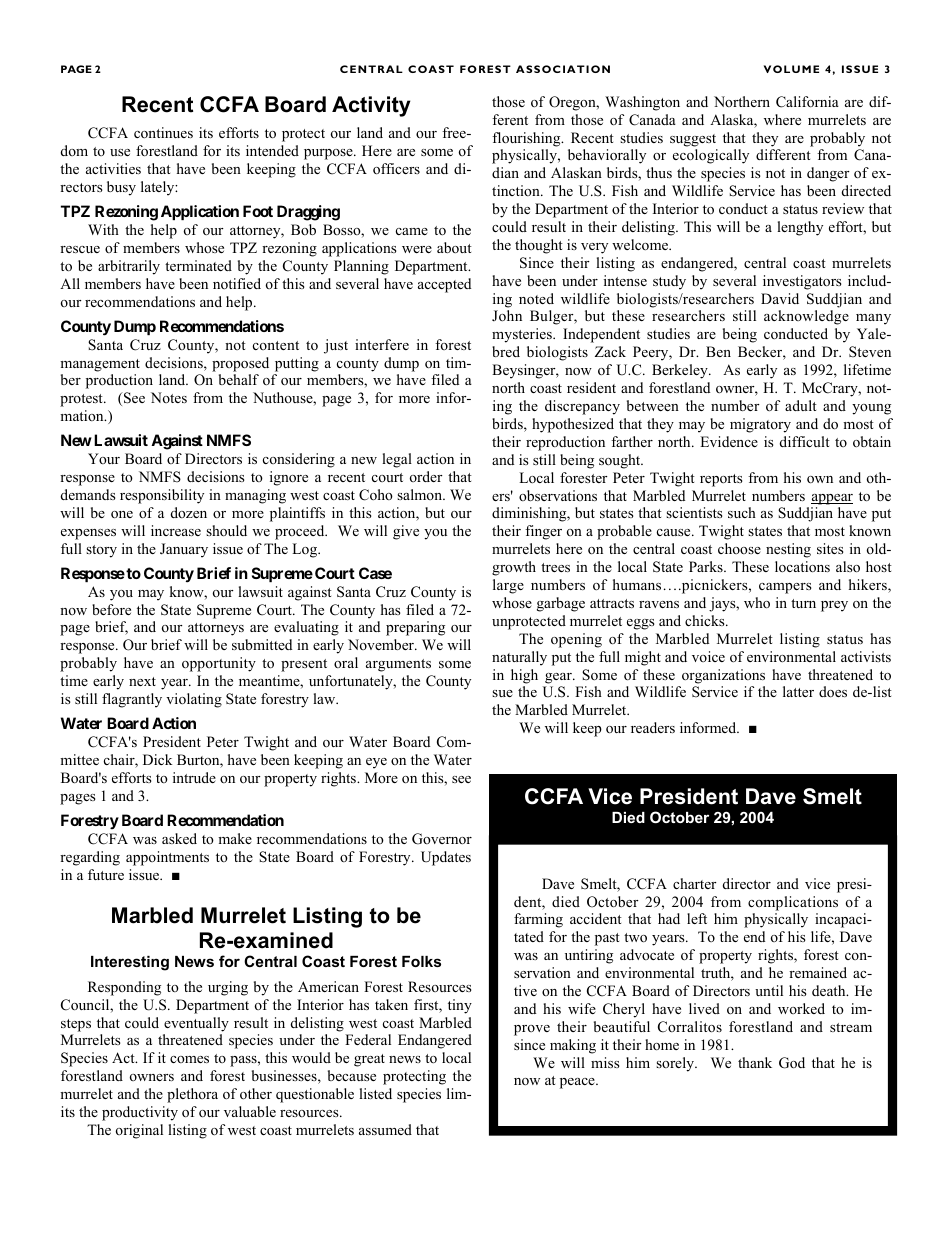  Describe the element at coordinates (194, 777) in the screenshot. I see `intrude` at that location.
